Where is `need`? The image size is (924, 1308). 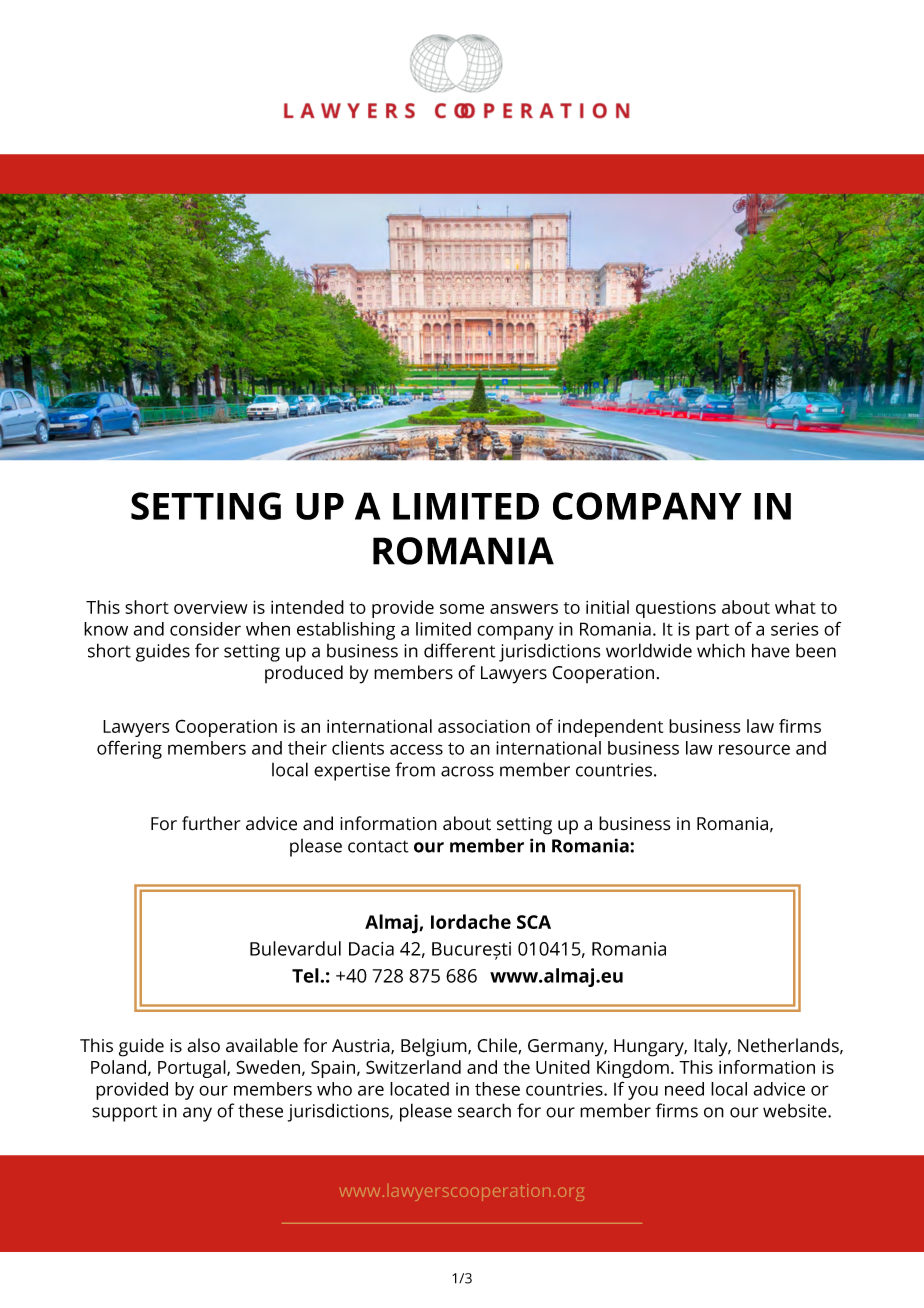 need is located at coordinates (684, 1089).
